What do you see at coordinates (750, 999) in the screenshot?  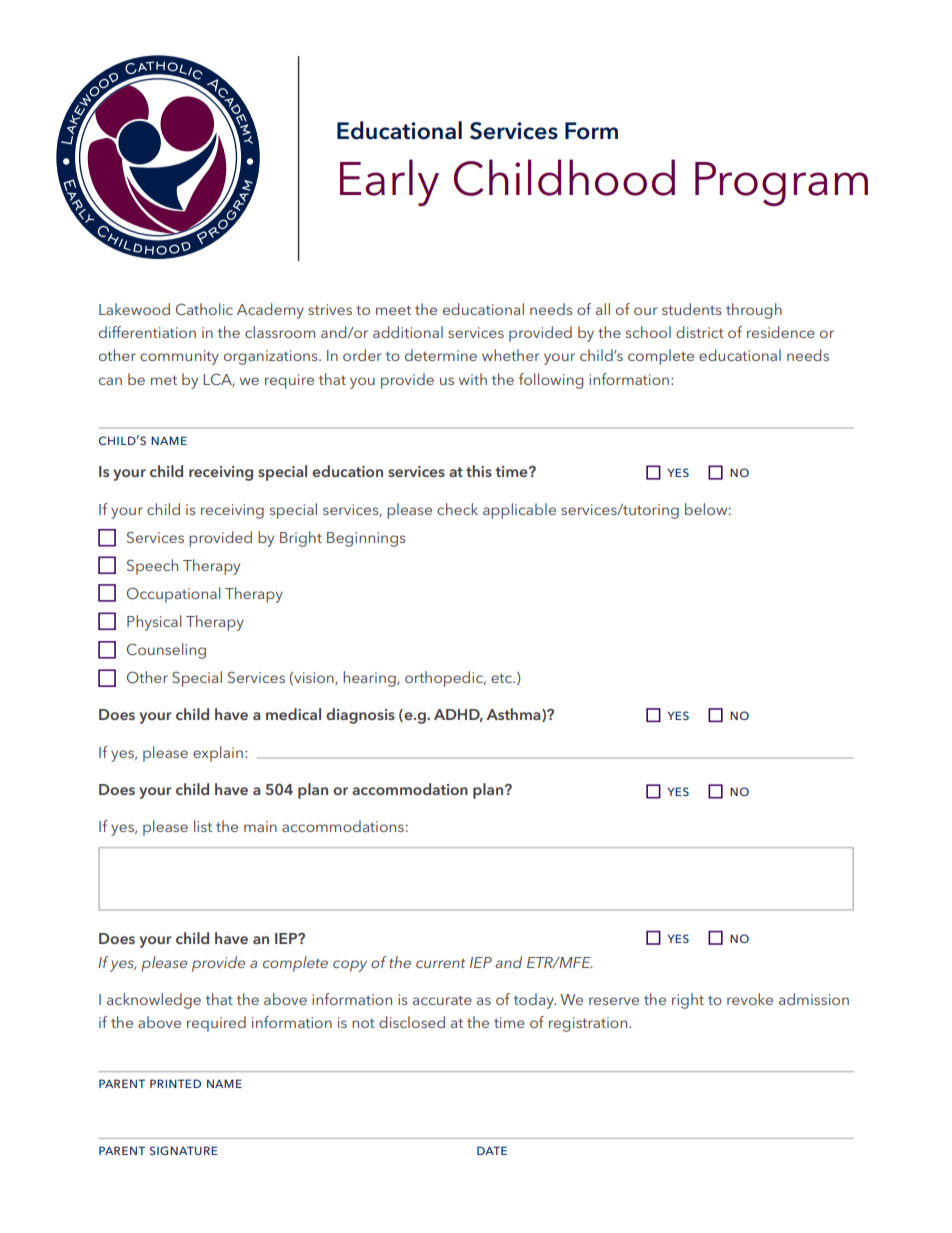 I see `revoke` at bounding box center [750, 999].
